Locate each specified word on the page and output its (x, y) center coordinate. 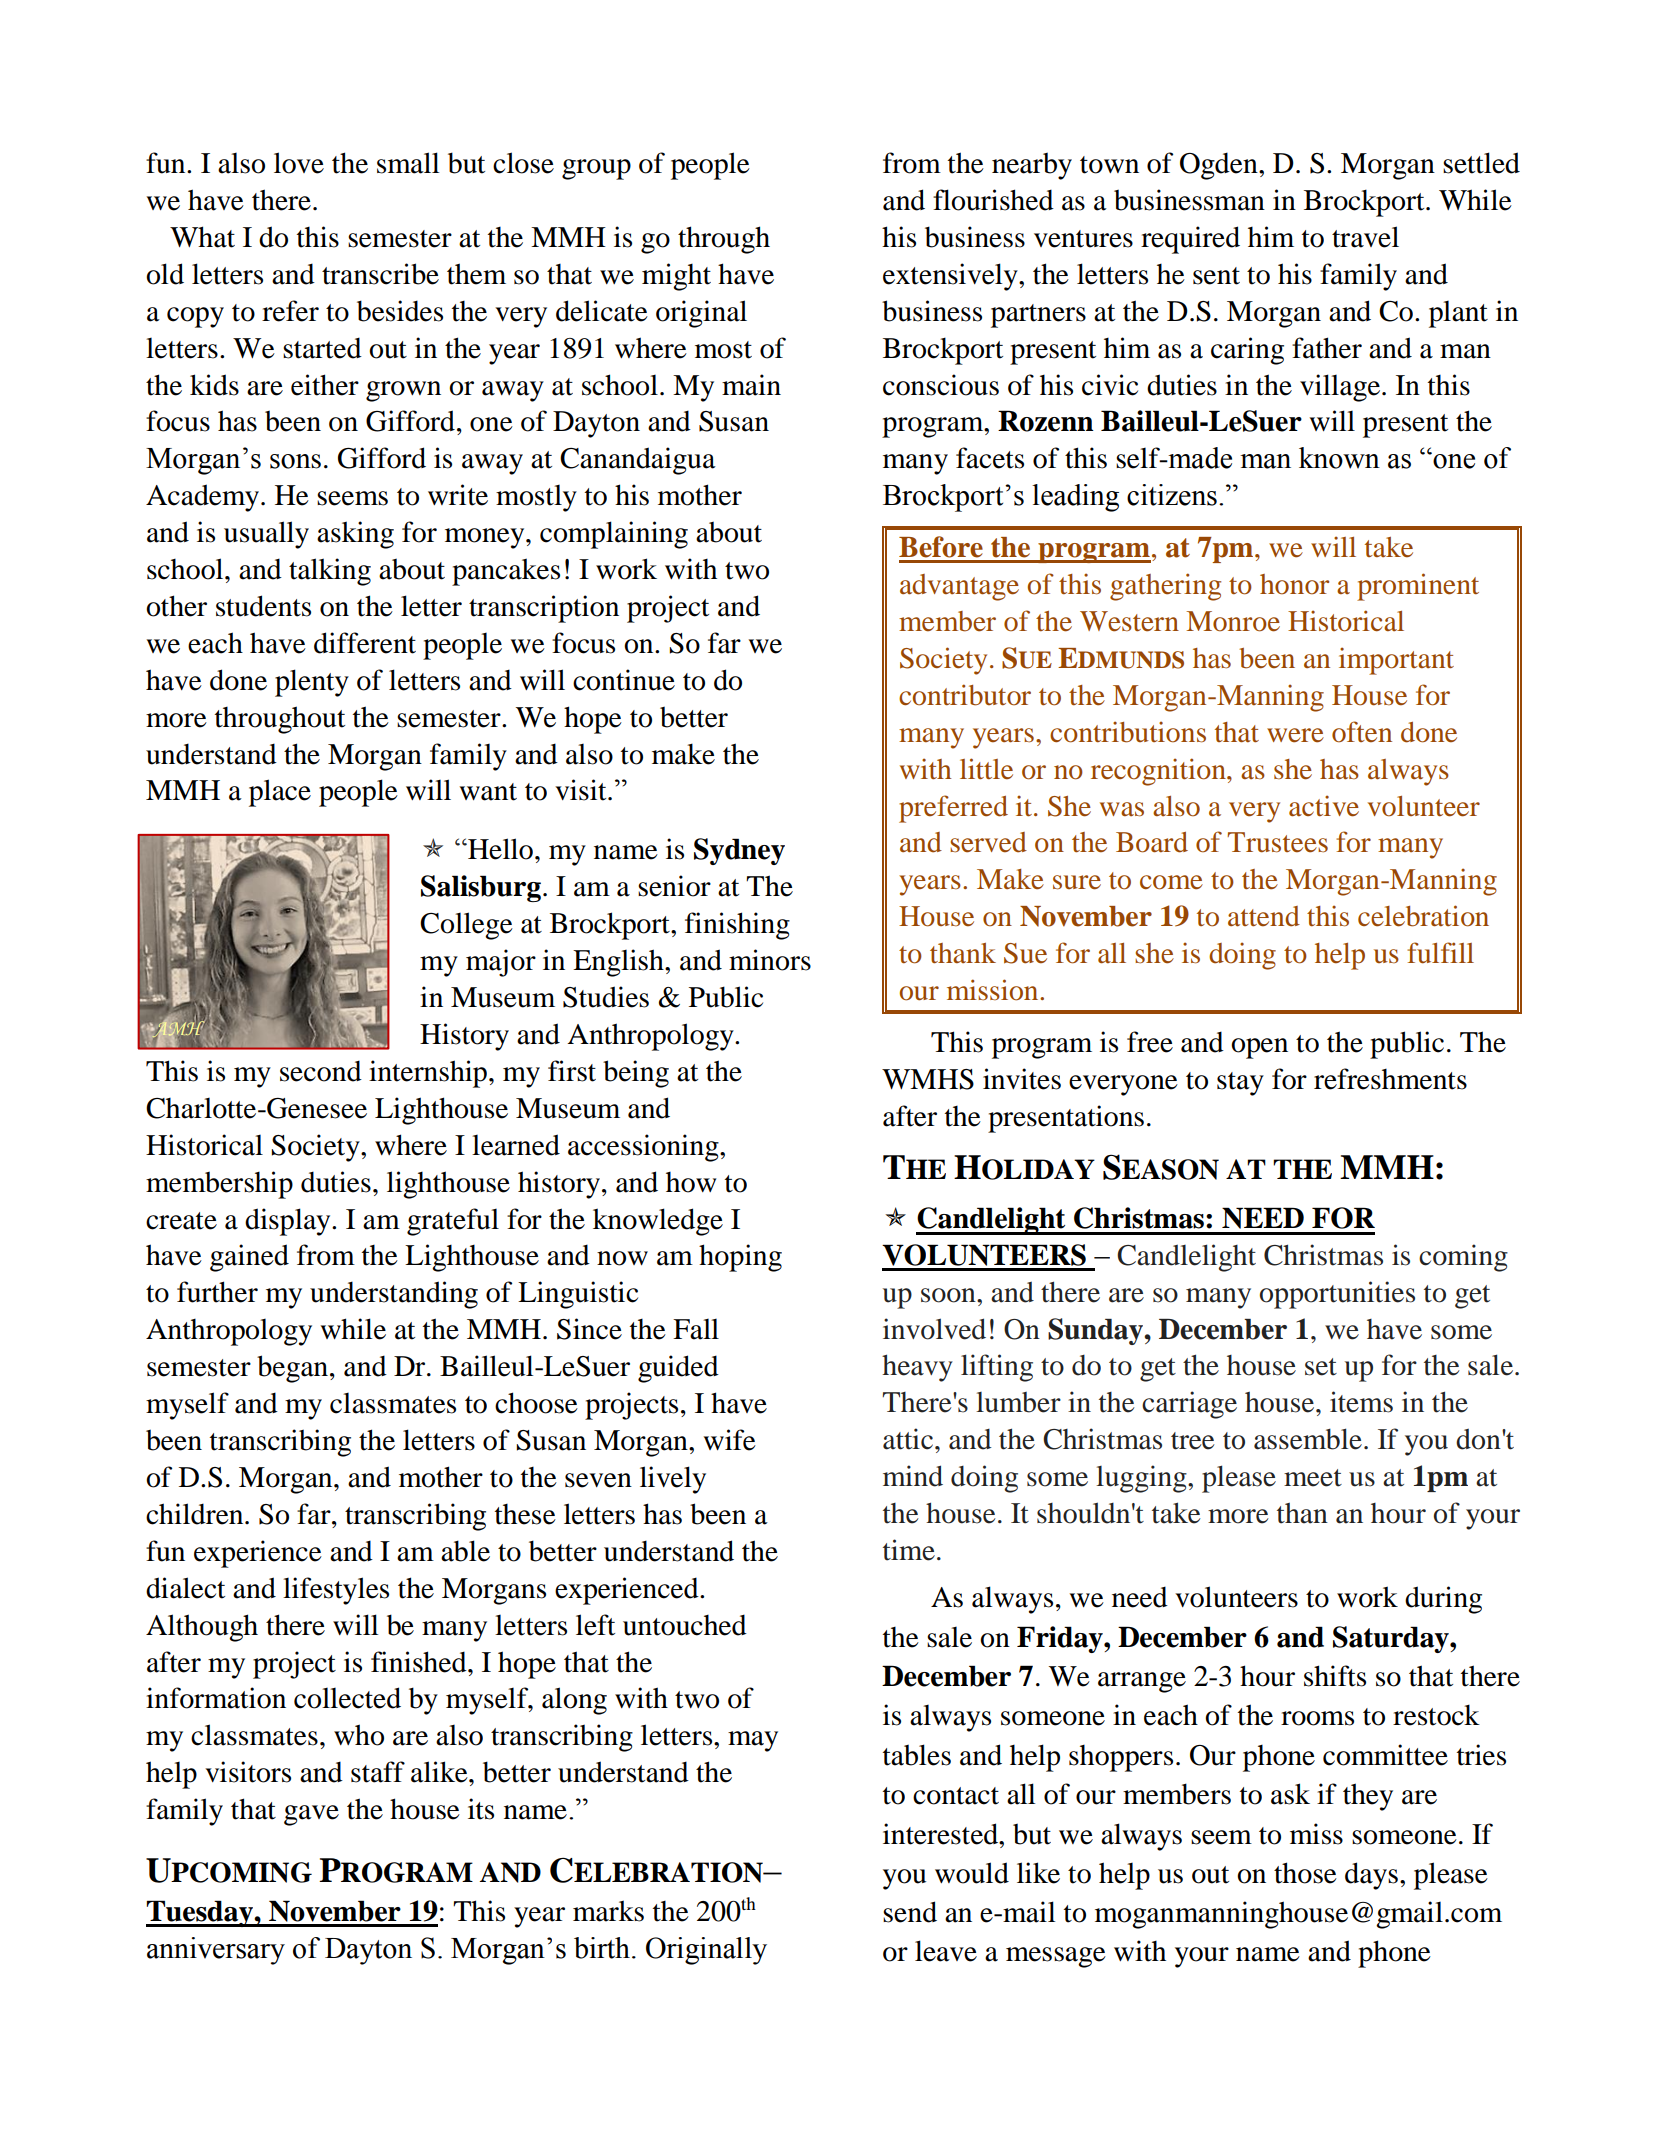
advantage (959, 587)
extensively (951, 277)
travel (1365, 237)
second (321, 1071)
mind (913, 1476)
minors (770, 960)
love (299, 163)
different (365, 643)
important (1396, 661)
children (196, 1514)
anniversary (216, 1951)
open (1259, 1048)
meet (1313, 1478)
